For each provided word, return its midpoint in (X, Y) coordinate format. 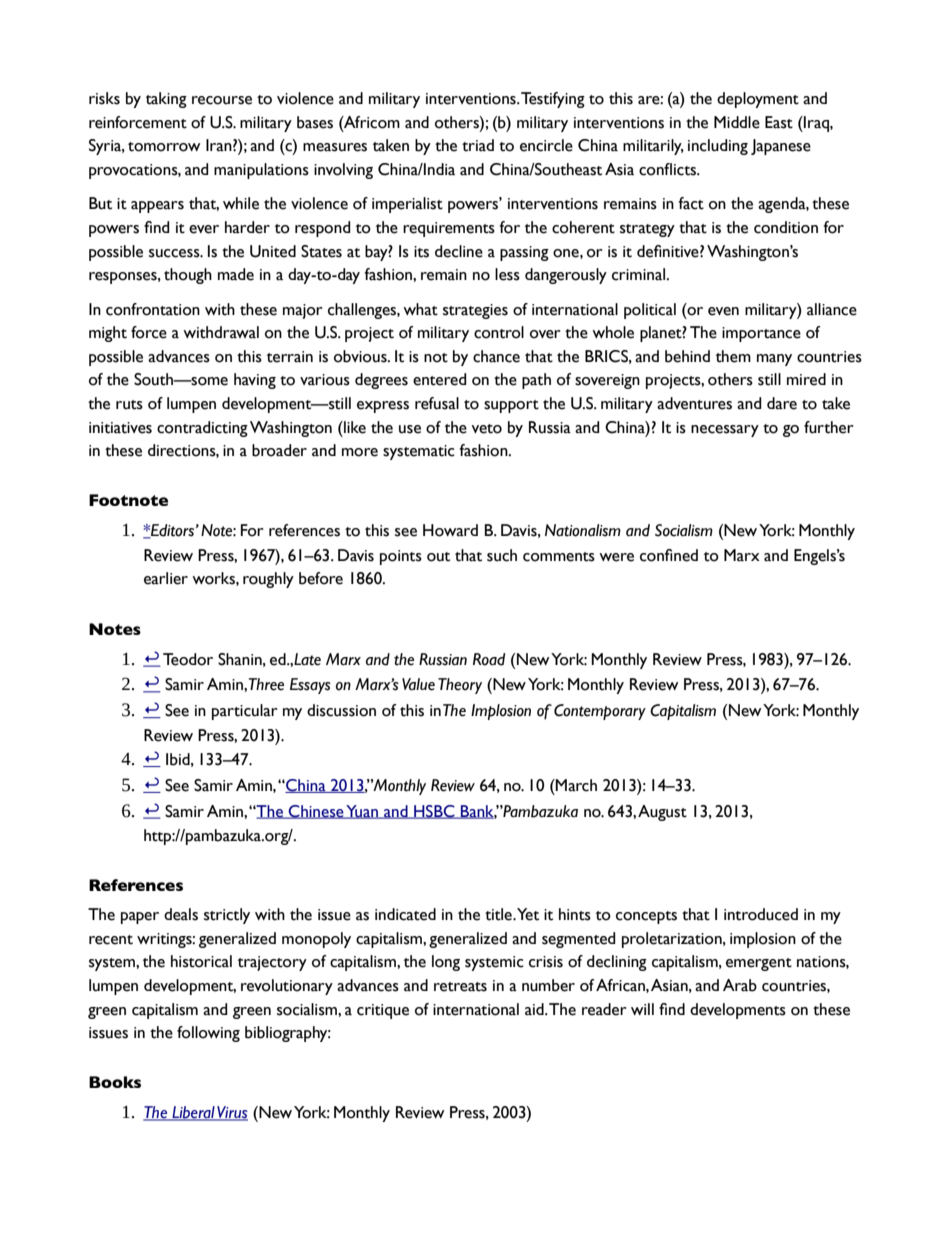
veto (487, 429)
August (662, 813)
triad (478, 145)
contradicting (202, 429)
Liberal (193, 1113)
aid (535, 1009)
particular (245, 712)
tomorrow (164, 147)
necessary (725, 431)
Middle (737, 122)
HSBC (434, 812)
